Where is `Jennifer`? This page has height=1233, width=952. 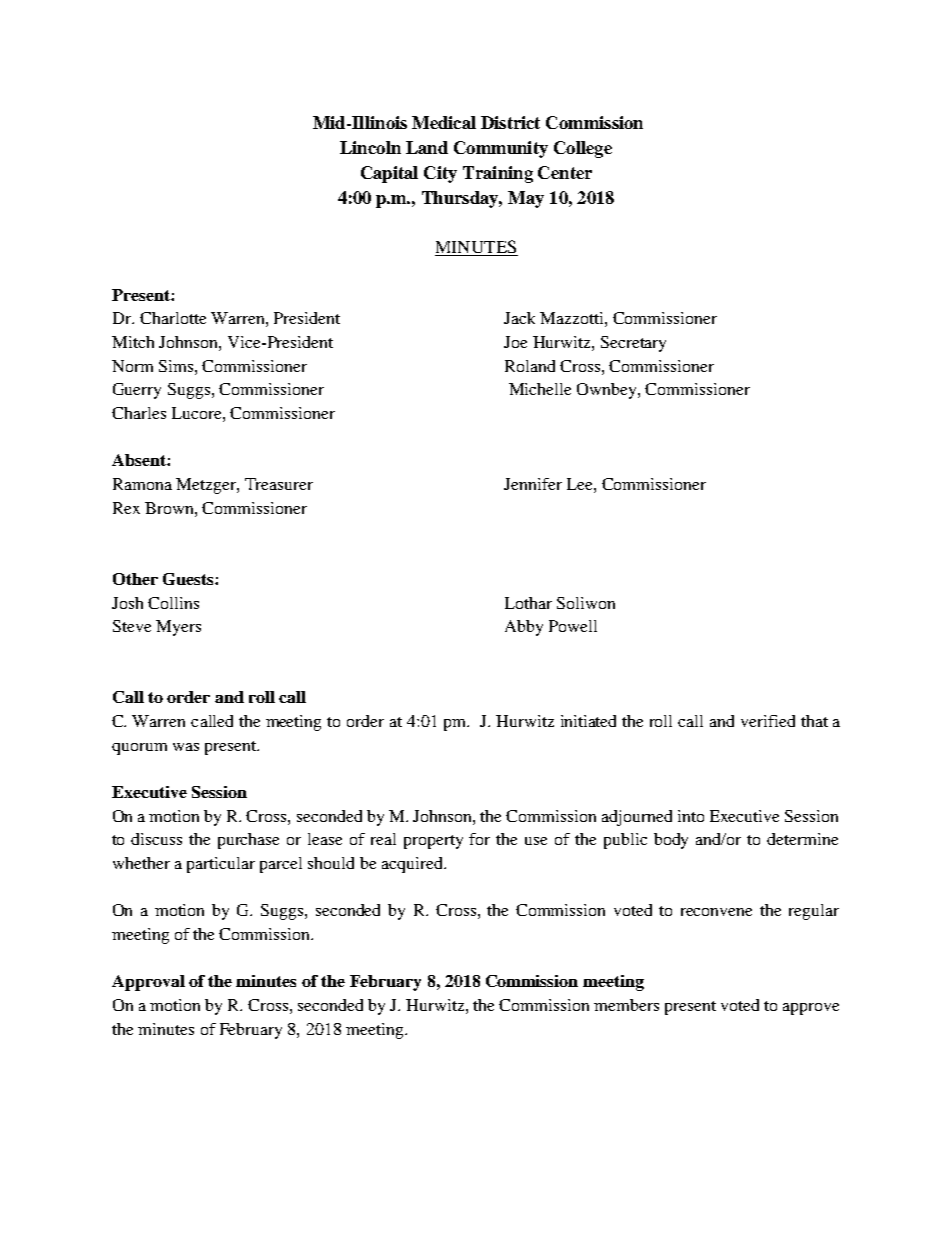
Jennifer is located at coordinates (533, 484).
